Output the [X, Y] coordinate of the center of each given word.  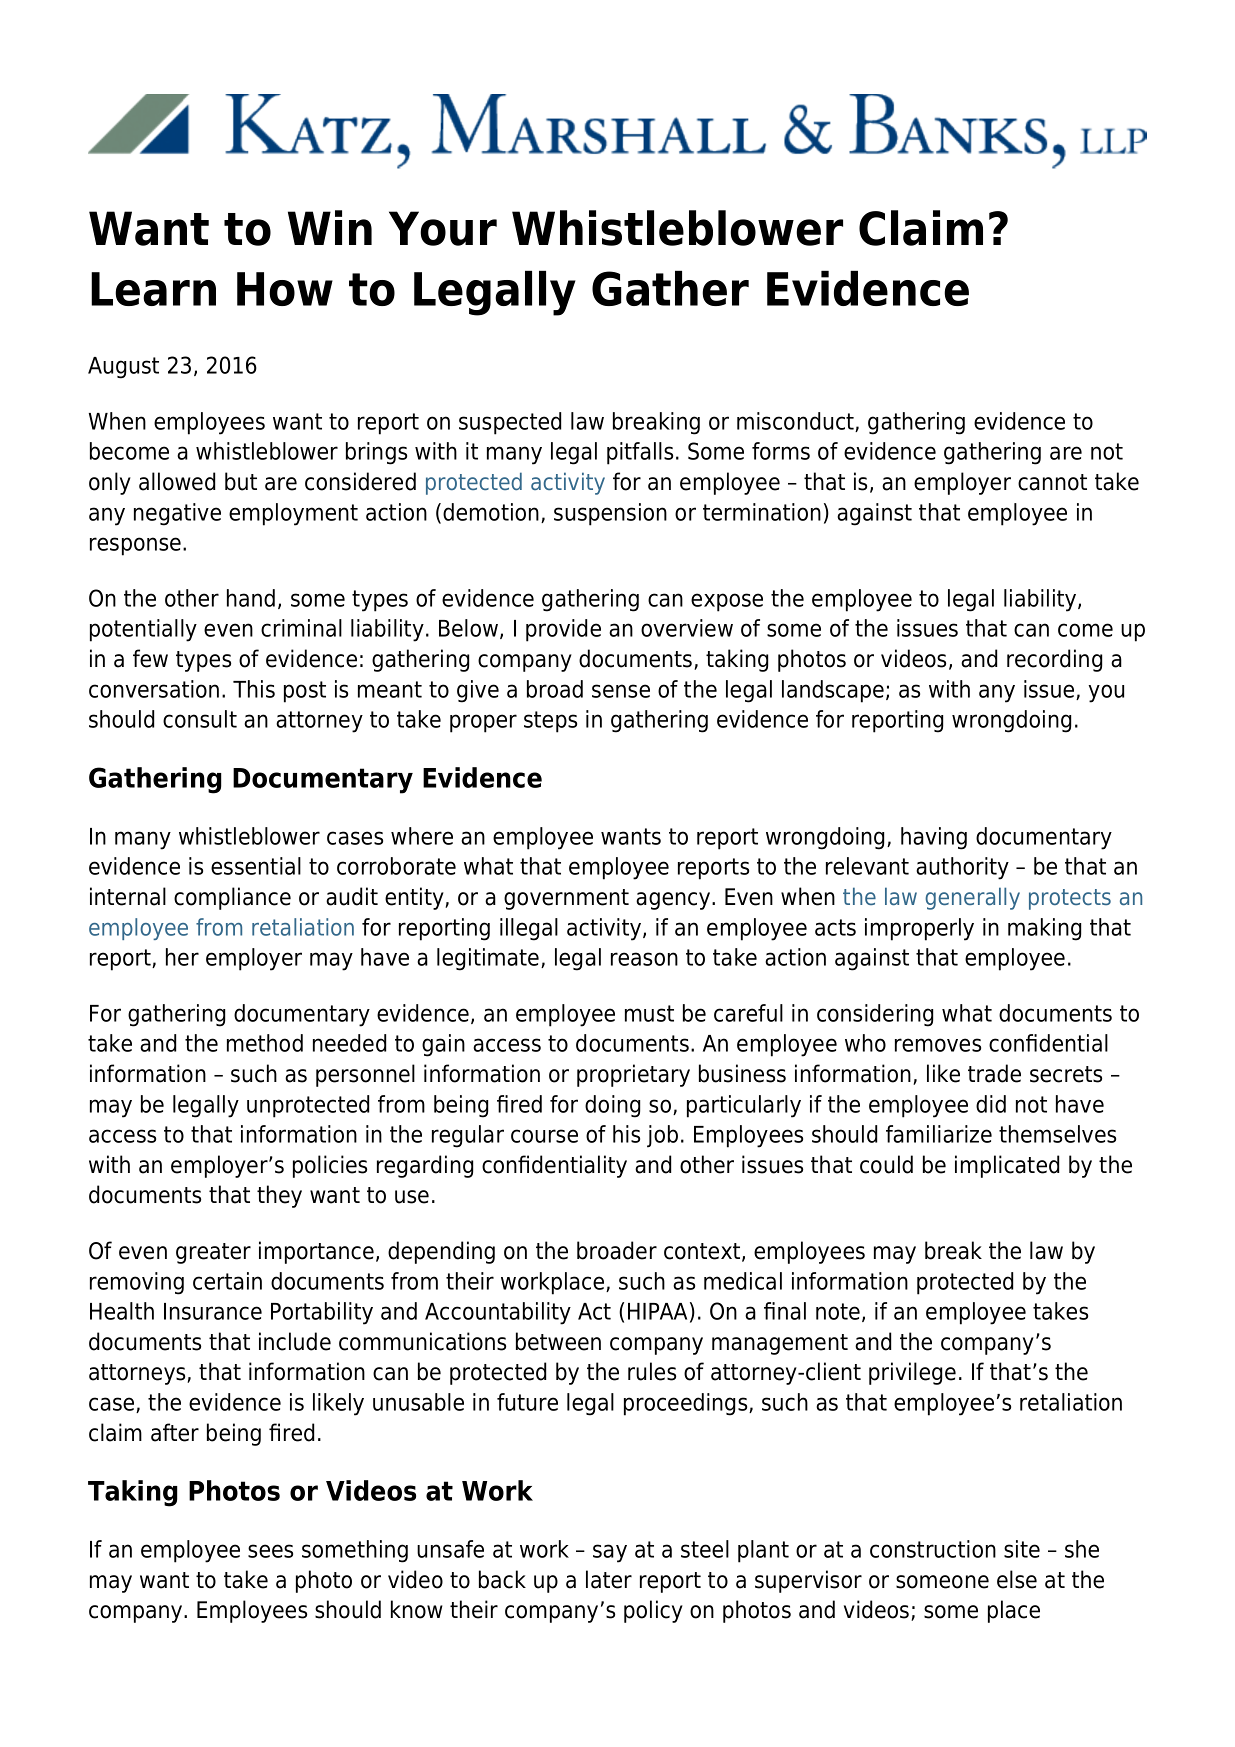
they [279, 1196]
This [254, 689]
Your [443, 228]
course [544, 1136]
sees [270, 1551]
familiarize [939, 1134]
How [285, 289]
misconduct [796, 422]
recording [1054, 660]
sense [621, 691]
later [609, 1579]
